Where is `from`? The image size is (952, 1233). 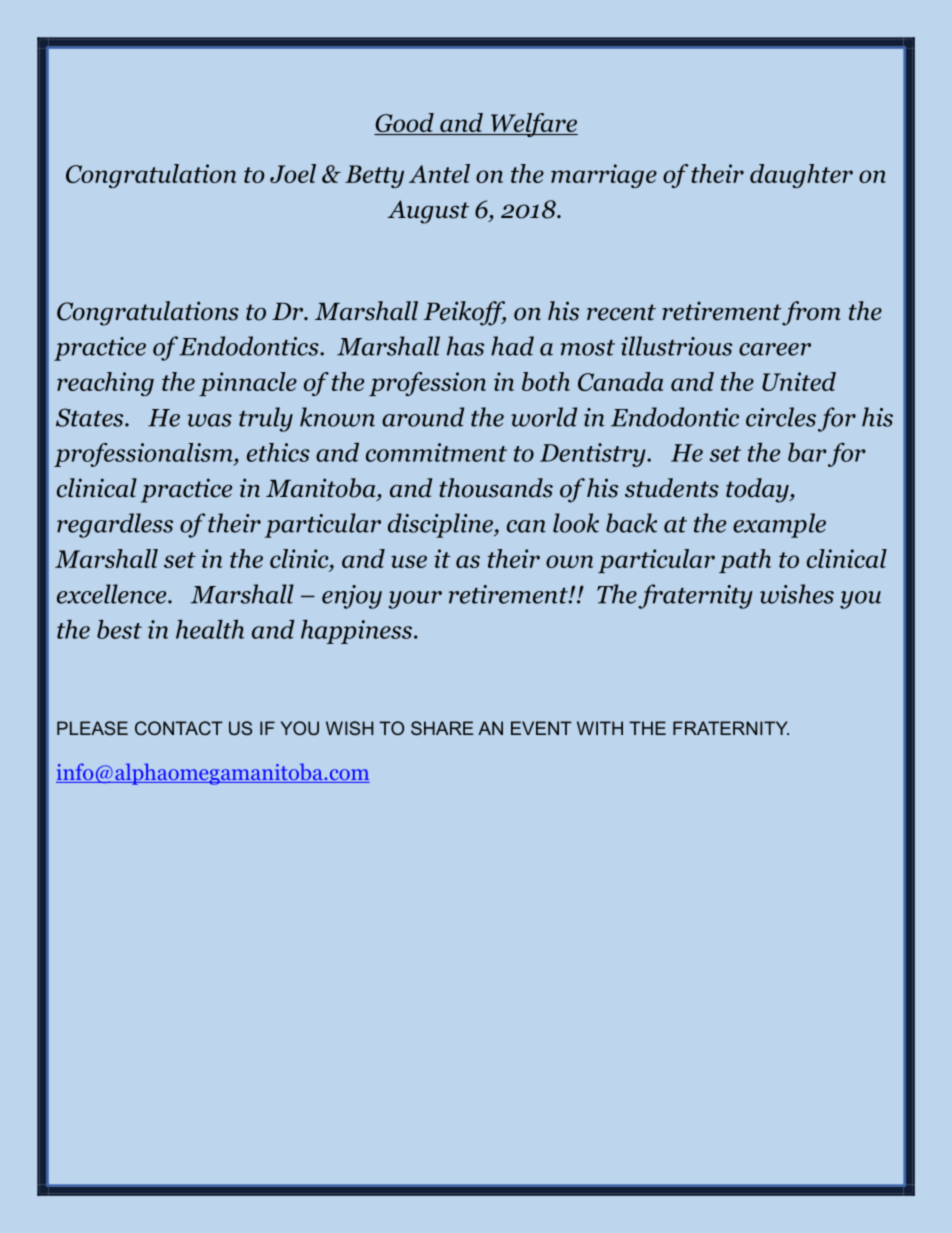
from is located at coordinates (811, 313).
